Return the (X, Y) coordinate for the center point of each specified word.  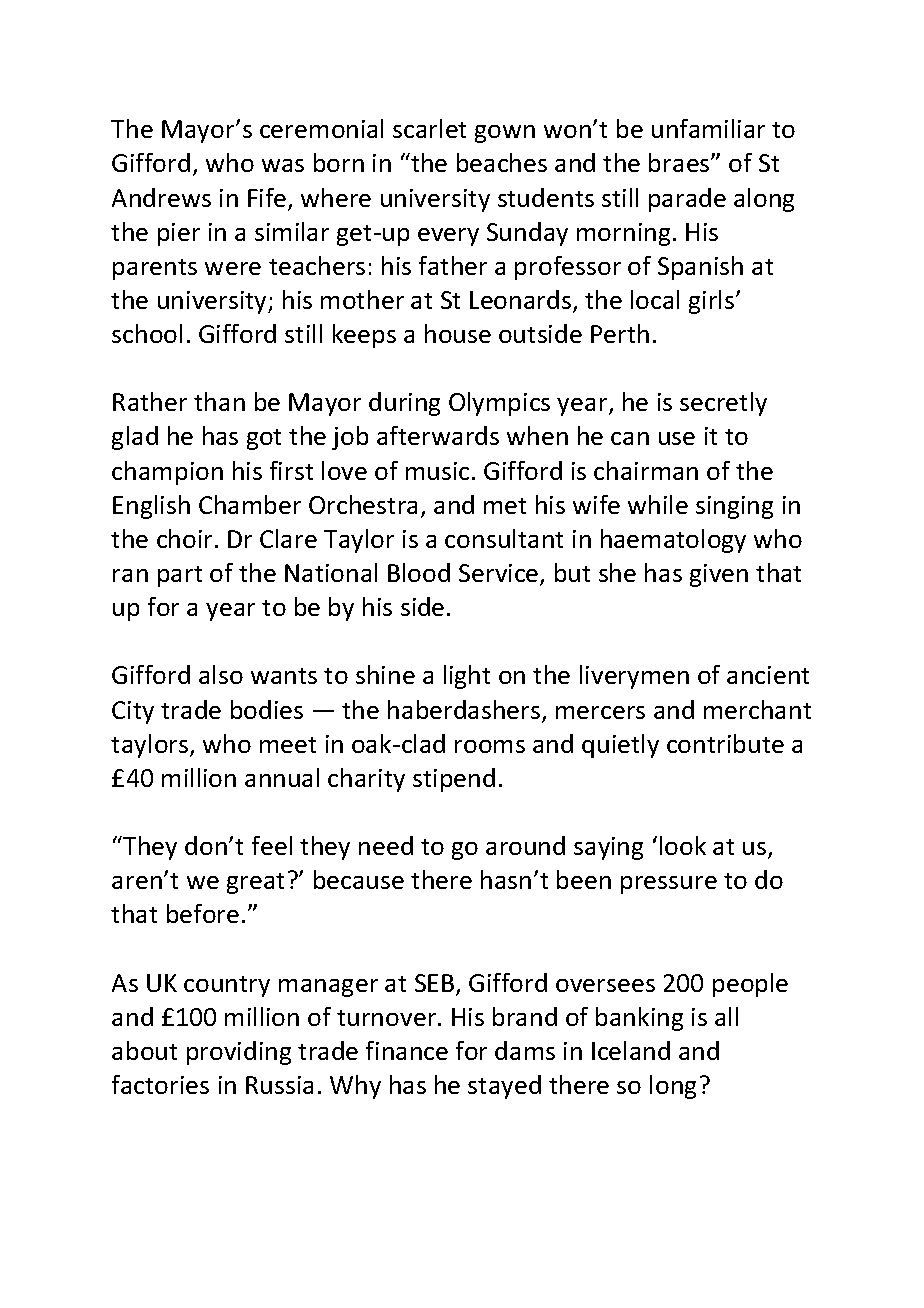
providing (239, 1053)
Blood (419, 572)
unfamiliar (708, 128)
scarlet (429, 128)
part (180, 576)
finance (407, 1050)
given (719, 575)
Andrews (161, 197)
